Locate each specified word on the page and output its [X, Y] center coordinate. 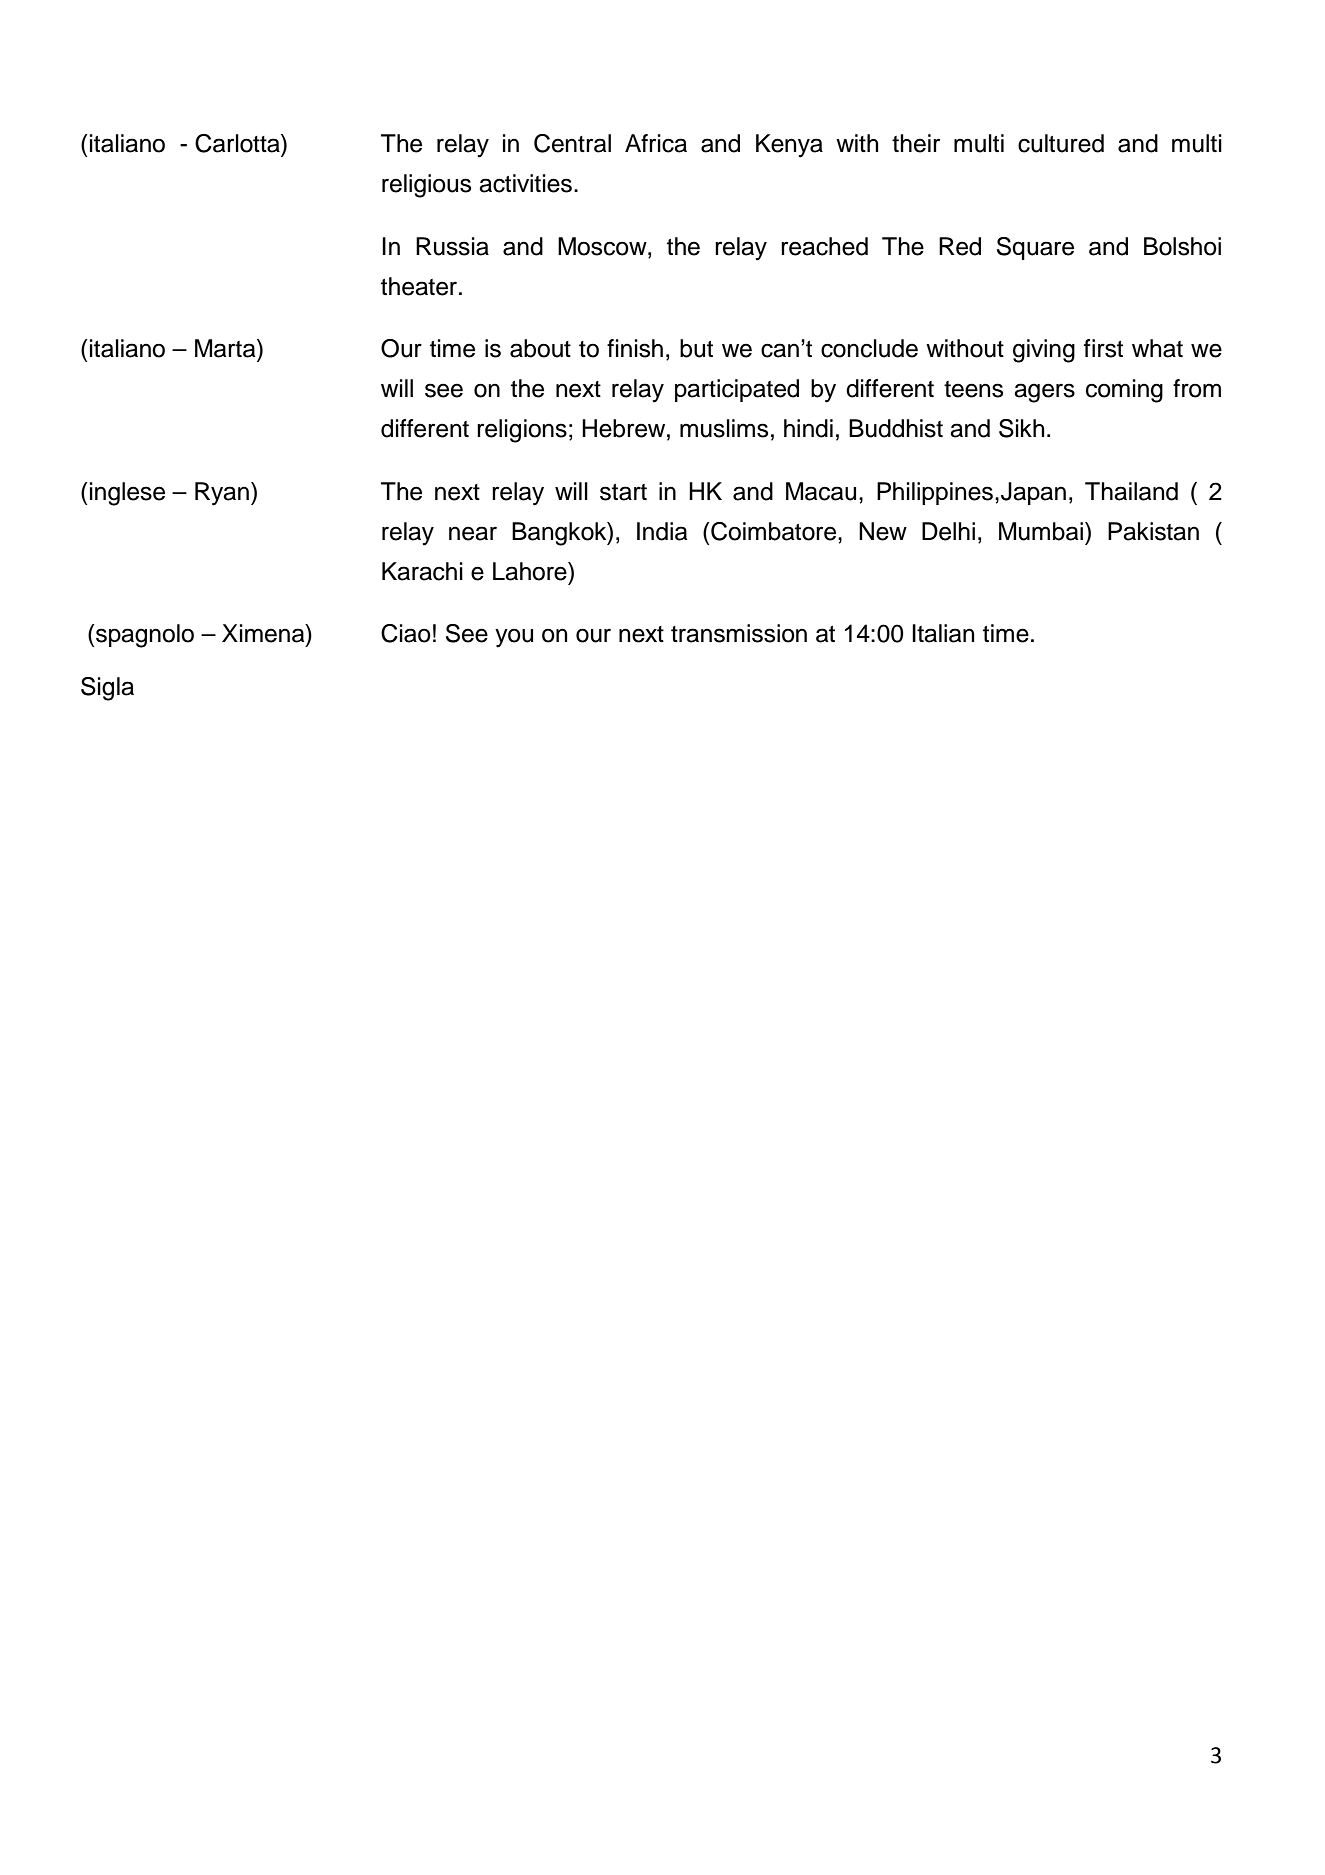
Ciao [406, 633]
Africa [656, 143]
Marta [226, 348]
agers [1044, 393]
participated [737, 390]
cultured [1061, 143]
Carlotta [238, 143]
